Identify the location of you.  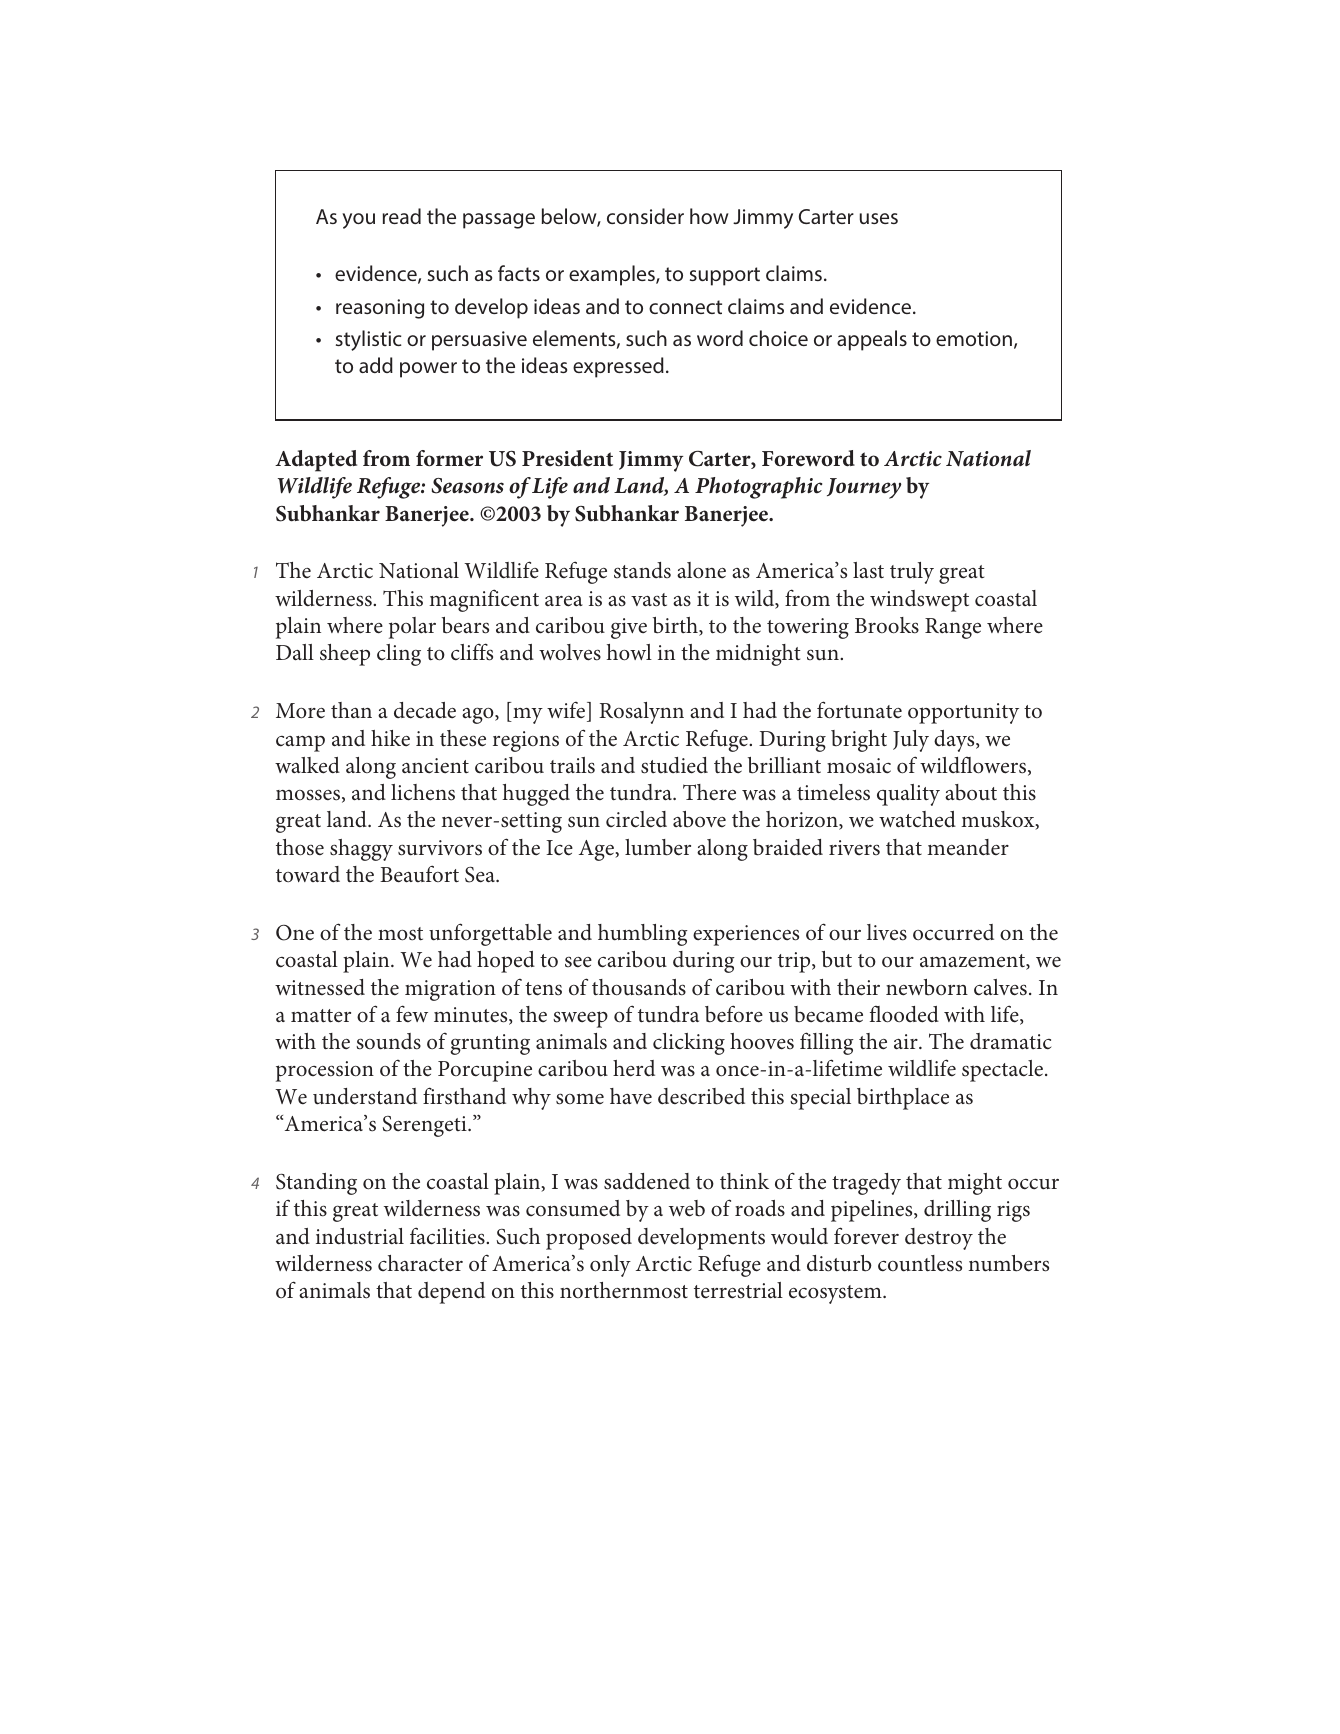
(358, 221).
